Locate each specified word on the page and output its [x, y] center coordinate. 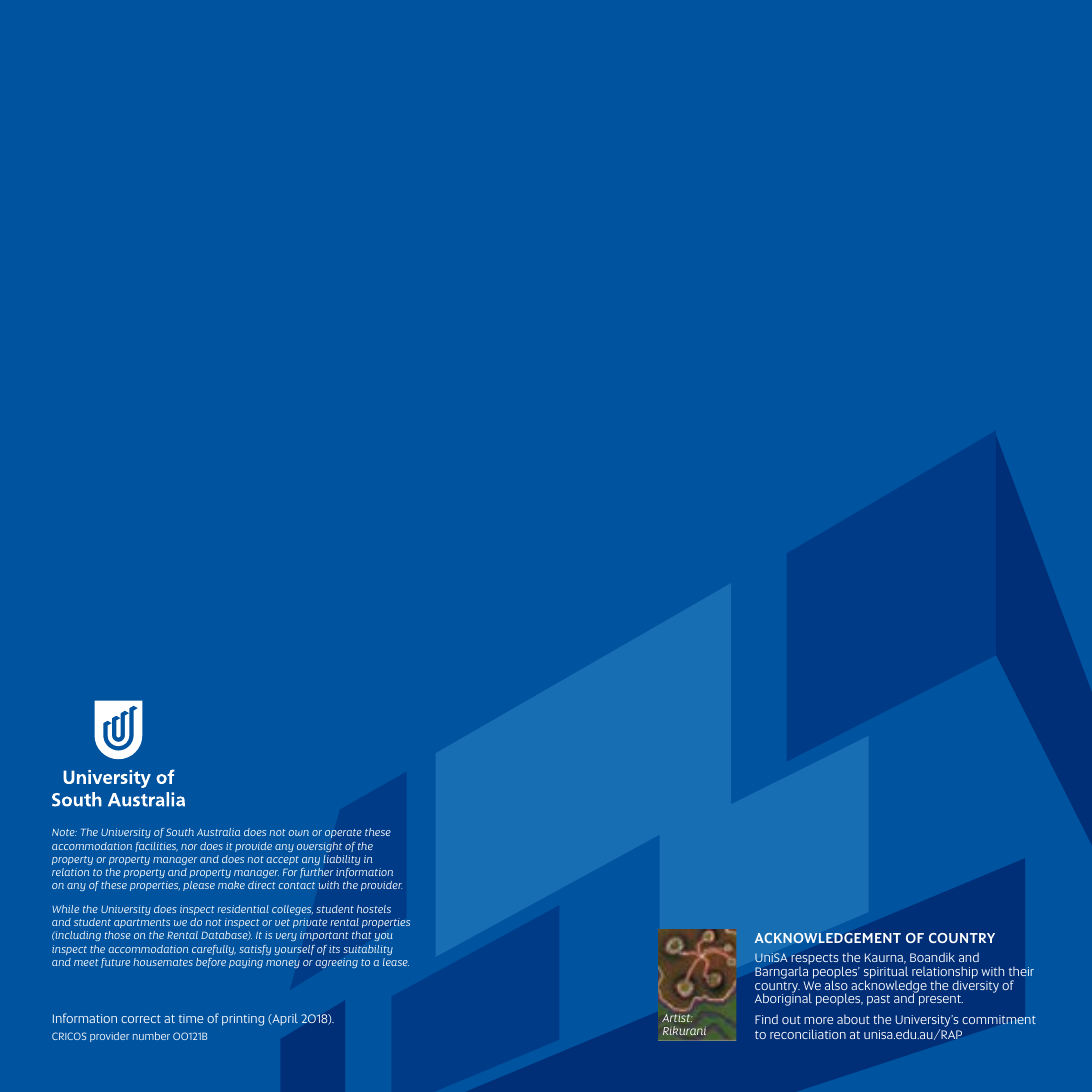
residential [243, 909]
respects [814, 959]
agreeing [337, 963]
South [180, 832]
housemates [163, 962]
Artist [677, 1018]
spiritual [886, 973]
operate [343, 833]
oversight [319, 847]
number [151, 1036]
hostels [374, 909]
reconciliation [808, 1034]
